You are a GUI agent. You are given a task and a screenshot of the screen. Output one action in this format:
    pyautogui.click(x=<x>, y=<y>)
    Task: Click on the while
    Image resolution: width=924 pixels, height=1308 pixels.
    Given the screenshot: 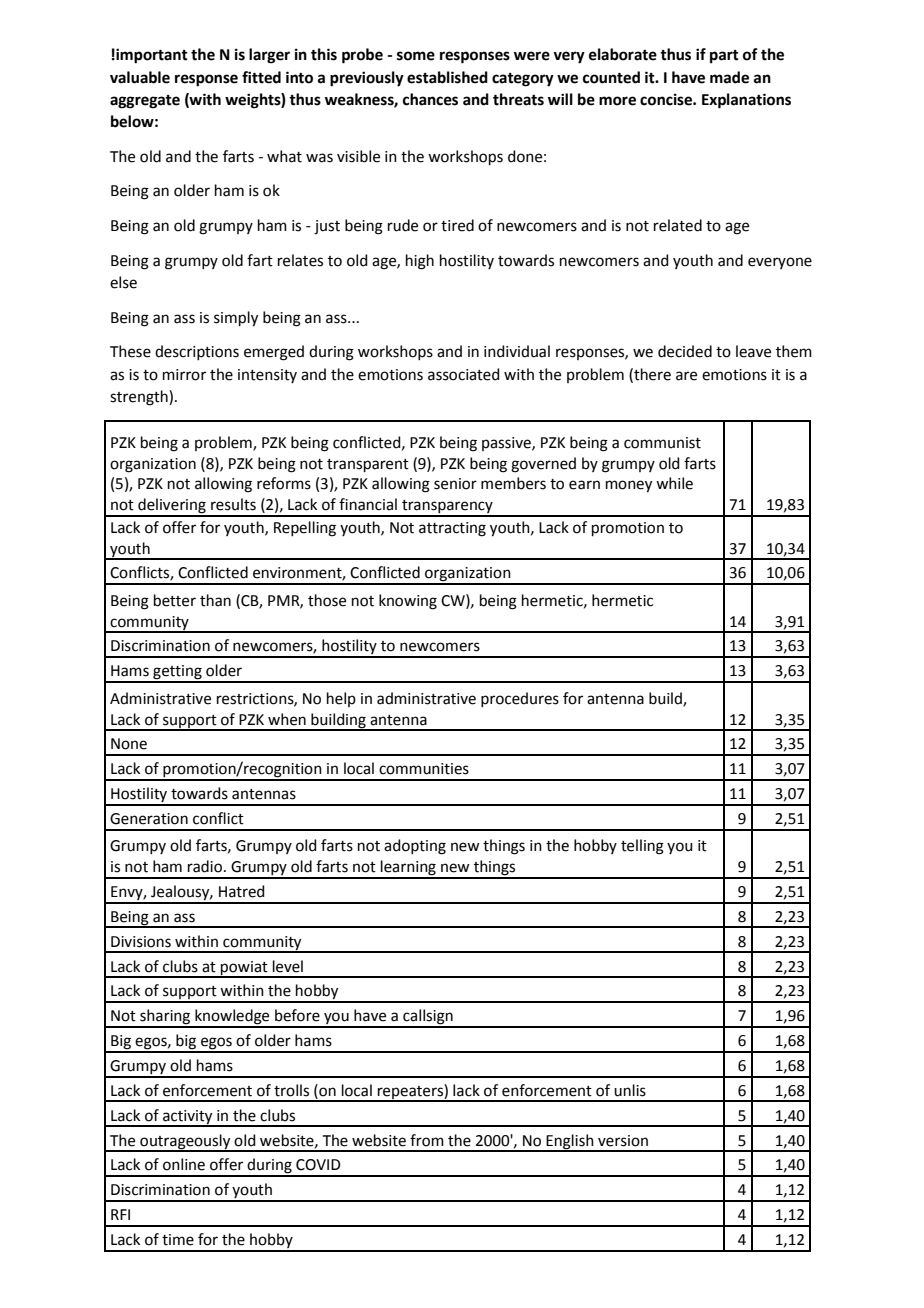 What is the action you would take?
    pyautogui.click(x=674, y=483)
